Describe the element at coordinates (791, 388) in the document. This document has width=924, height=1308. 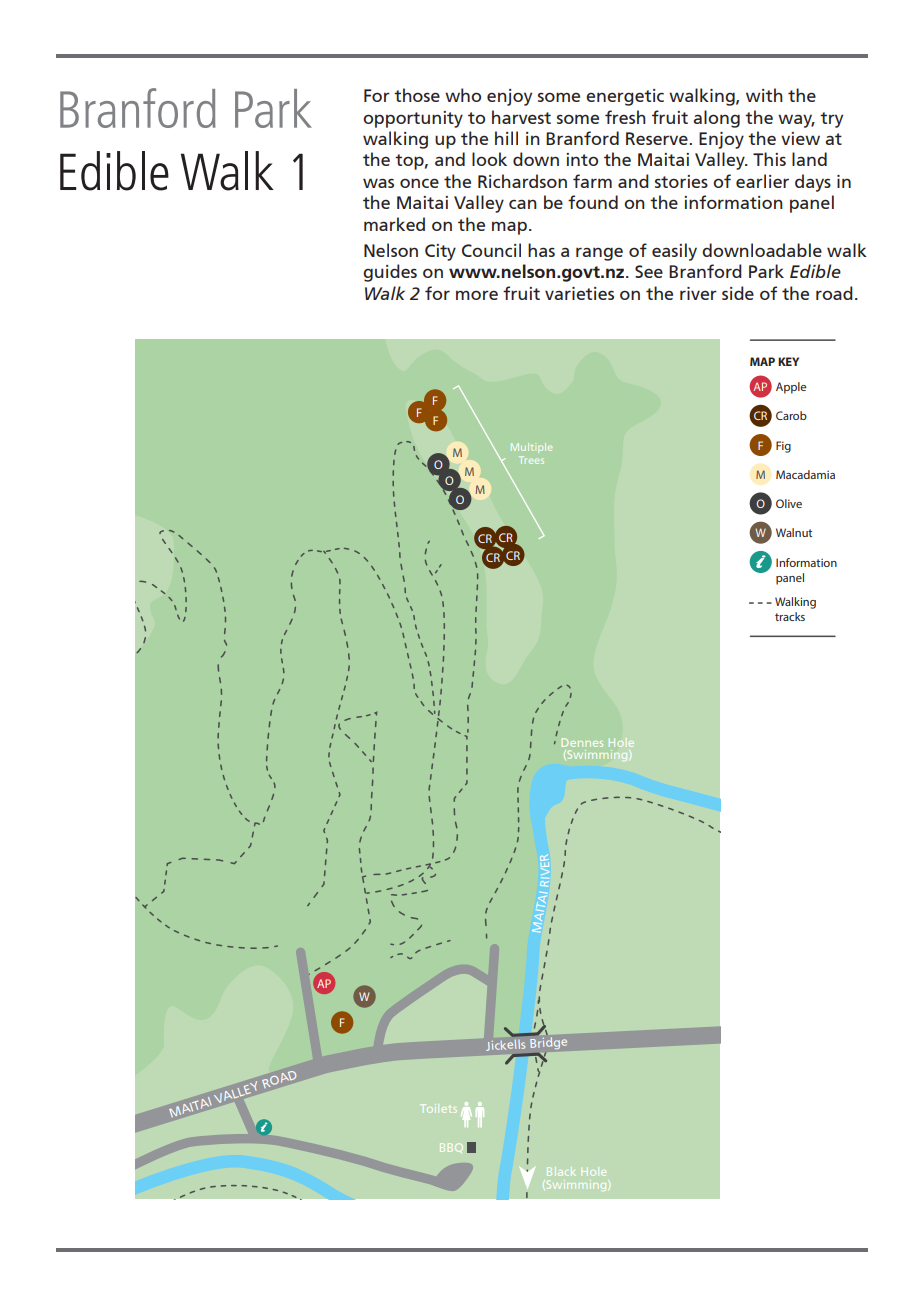
I see `Apple` at that location.
